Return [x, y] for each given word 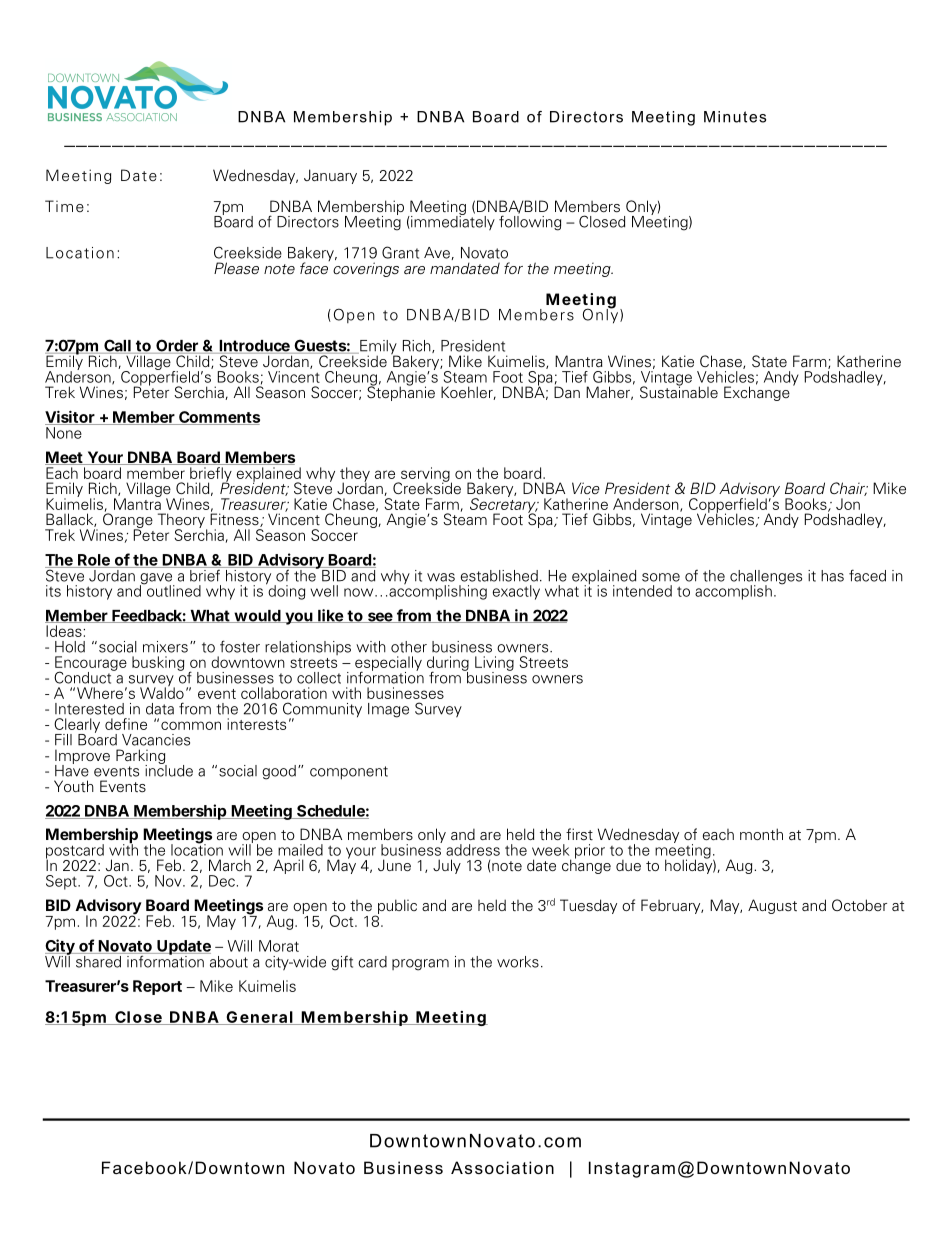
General [259, 1018]
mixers [165, 647]
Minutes [735, 117]
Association [502, 1167]
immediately [452, 222]
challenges [766, 578]
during [448, 664]
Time [64, 206]
